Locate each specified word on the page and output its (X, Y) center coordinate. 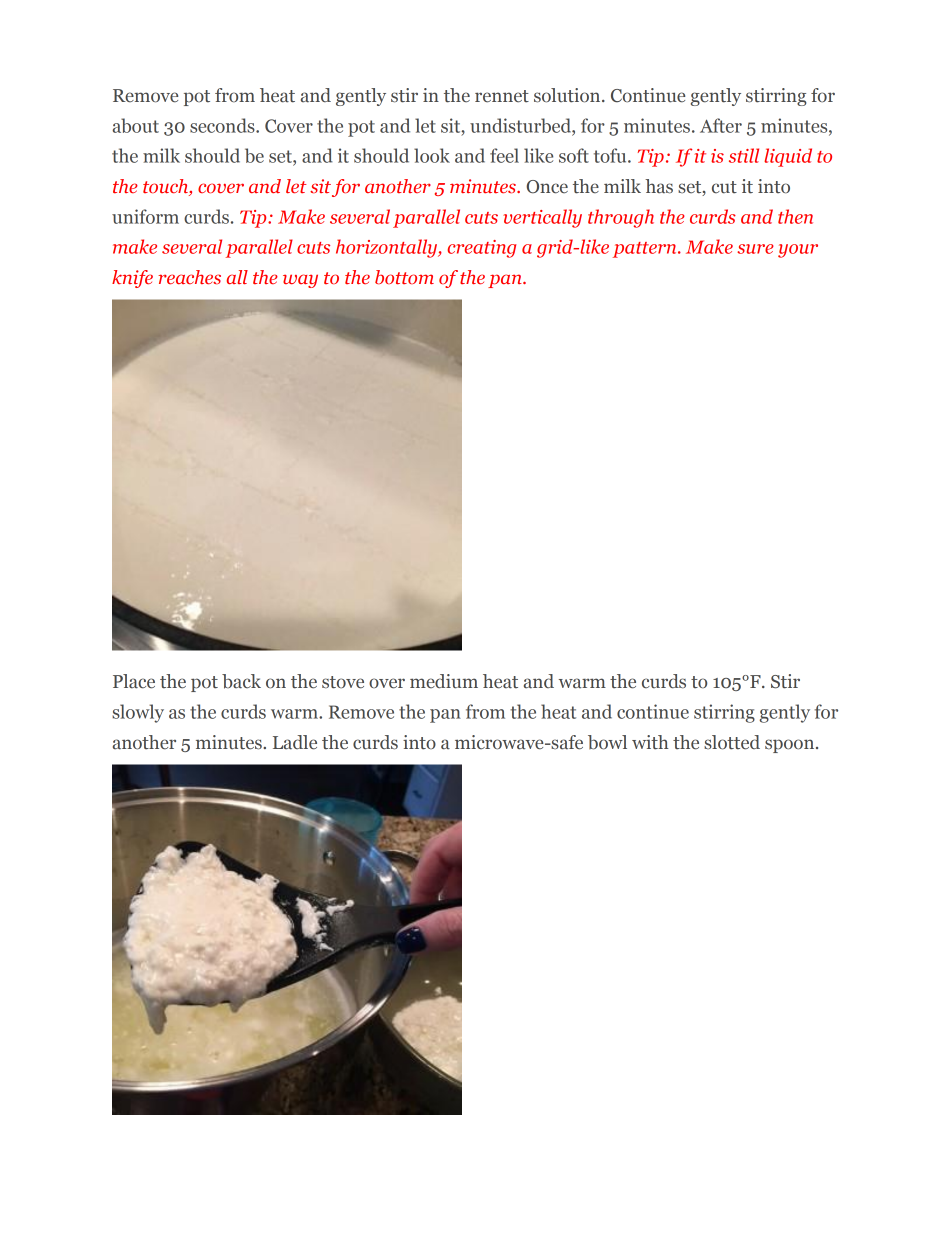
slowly (138, 713)
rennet (502, 96)
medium (444, 681)
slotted (732, 742)
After (721, 125)
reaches (189, 277)
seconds (223, 125)
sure (755, 249)
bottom (404, 277)
